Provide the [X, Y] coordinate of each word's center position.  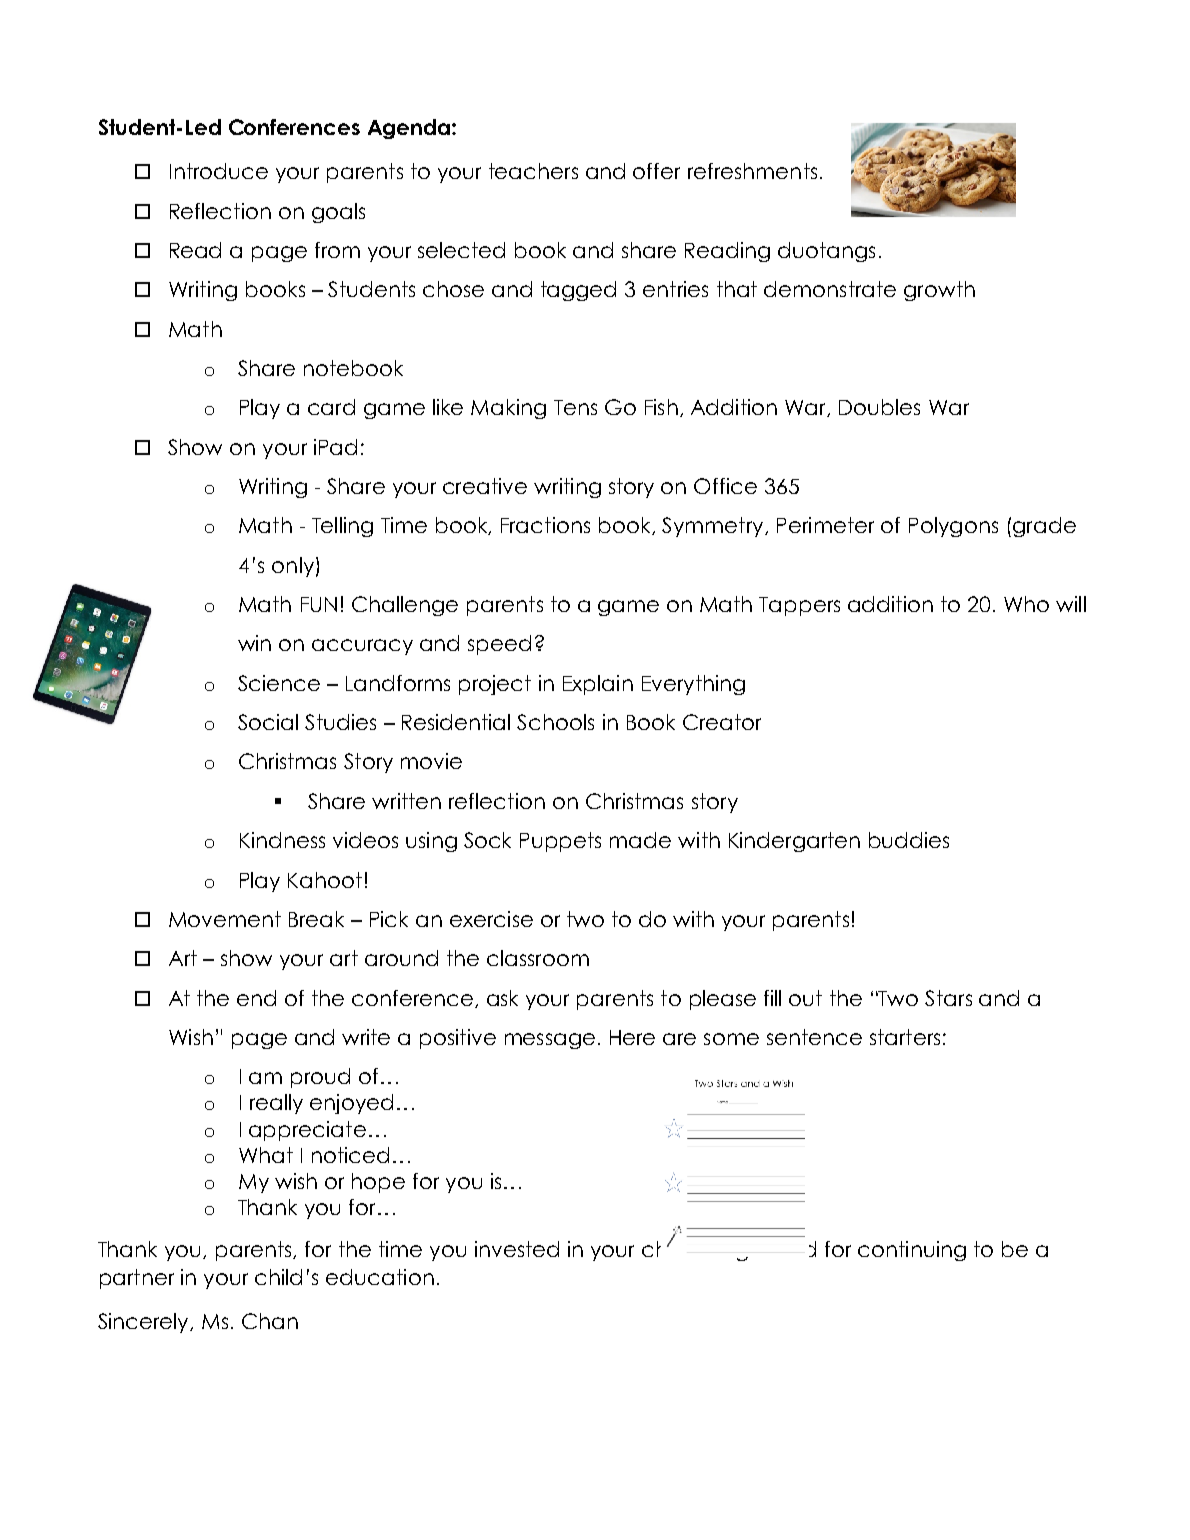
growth [939, 291]
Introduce [219, 171]
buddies [909, 840]
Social [268, 722]
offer [656, 171]
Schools [555, 722]
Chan [270, 1321]
